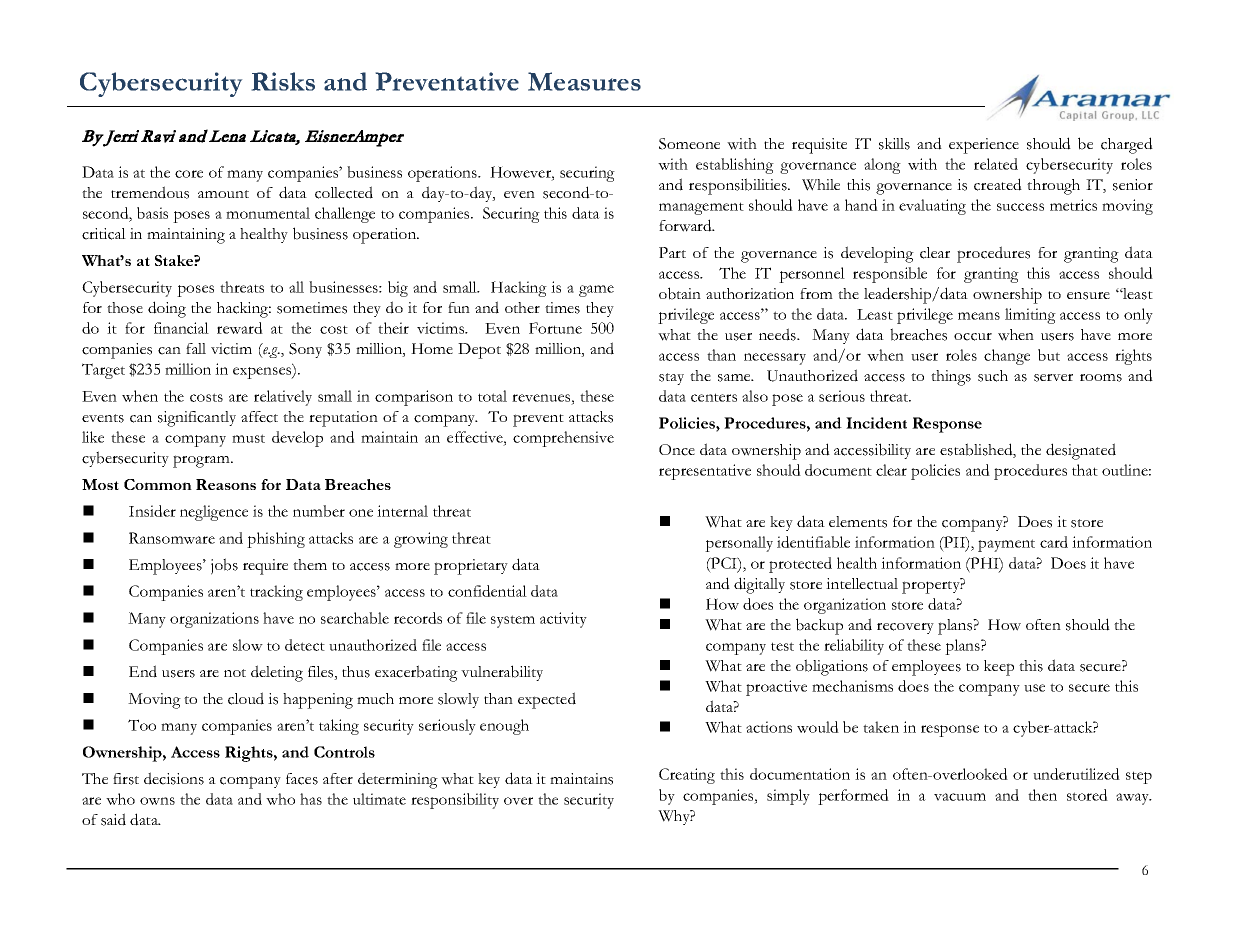 The width and height of the document is (1233, 952). What do you see at coordinates (687, 776) in the document?
I see `Creating` at bounding box center [687, 776].
